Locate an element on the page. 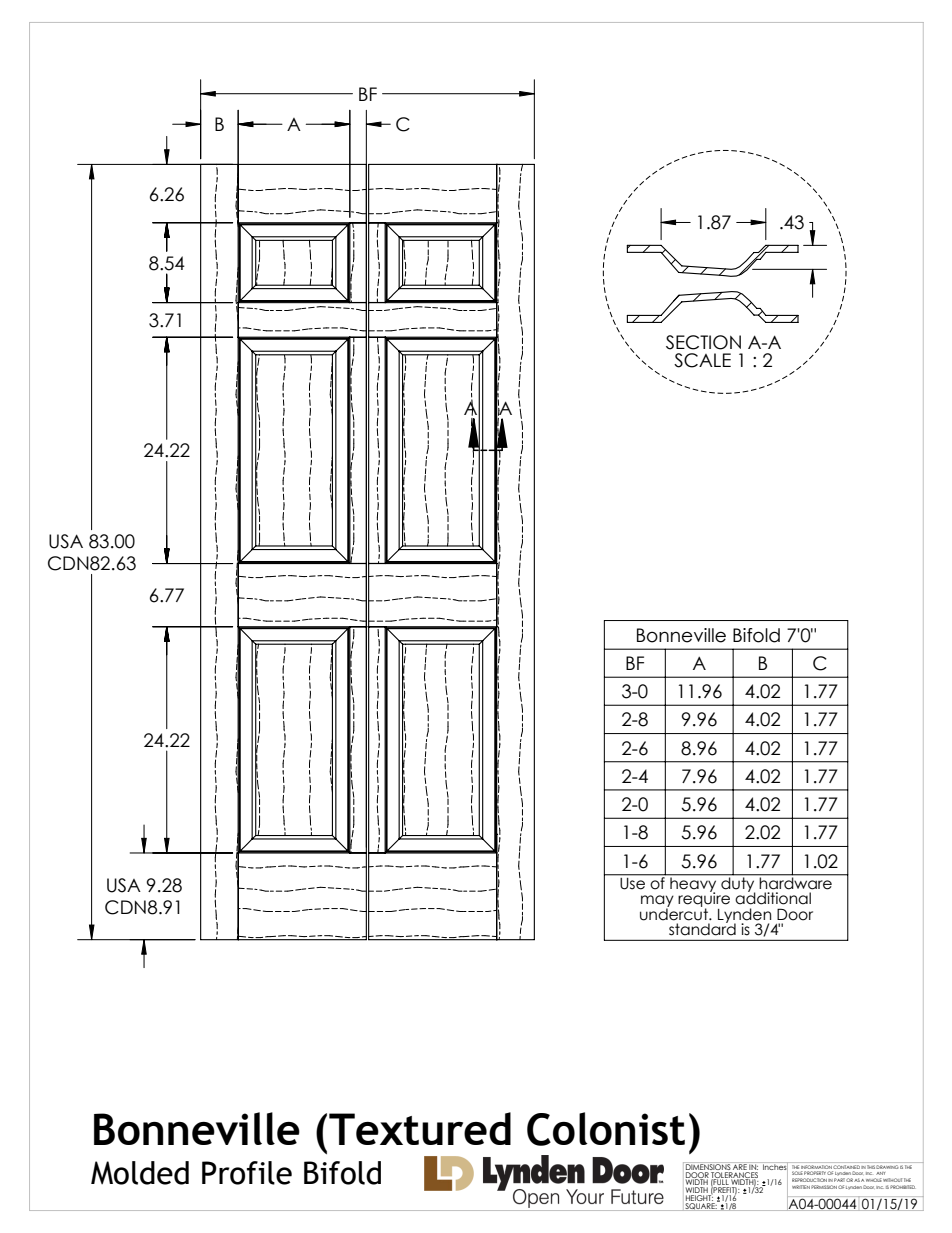  undercut is located at coordinates (675, 913).
